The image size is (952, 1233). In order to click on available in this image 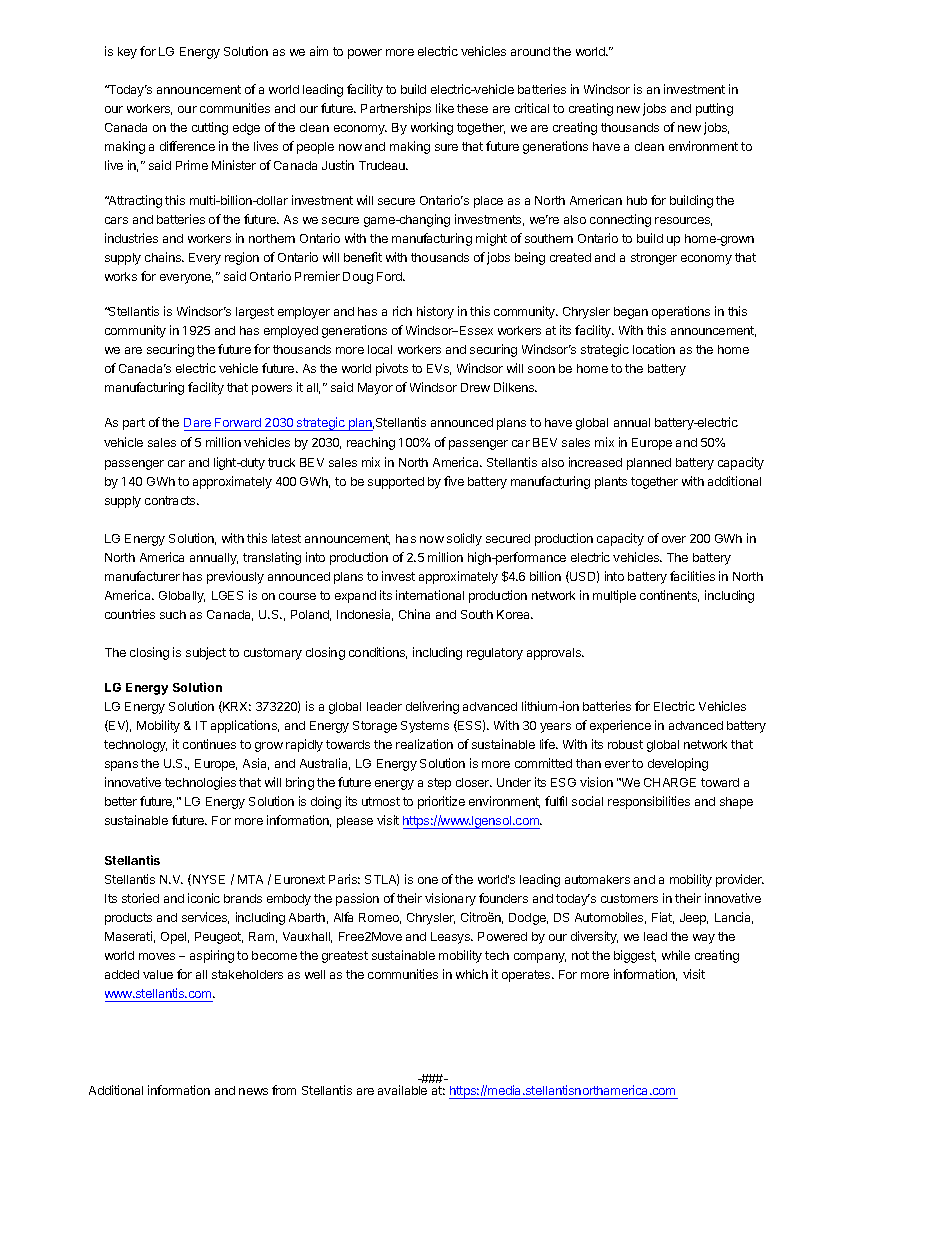, I will do `click(402, 1090)`.
